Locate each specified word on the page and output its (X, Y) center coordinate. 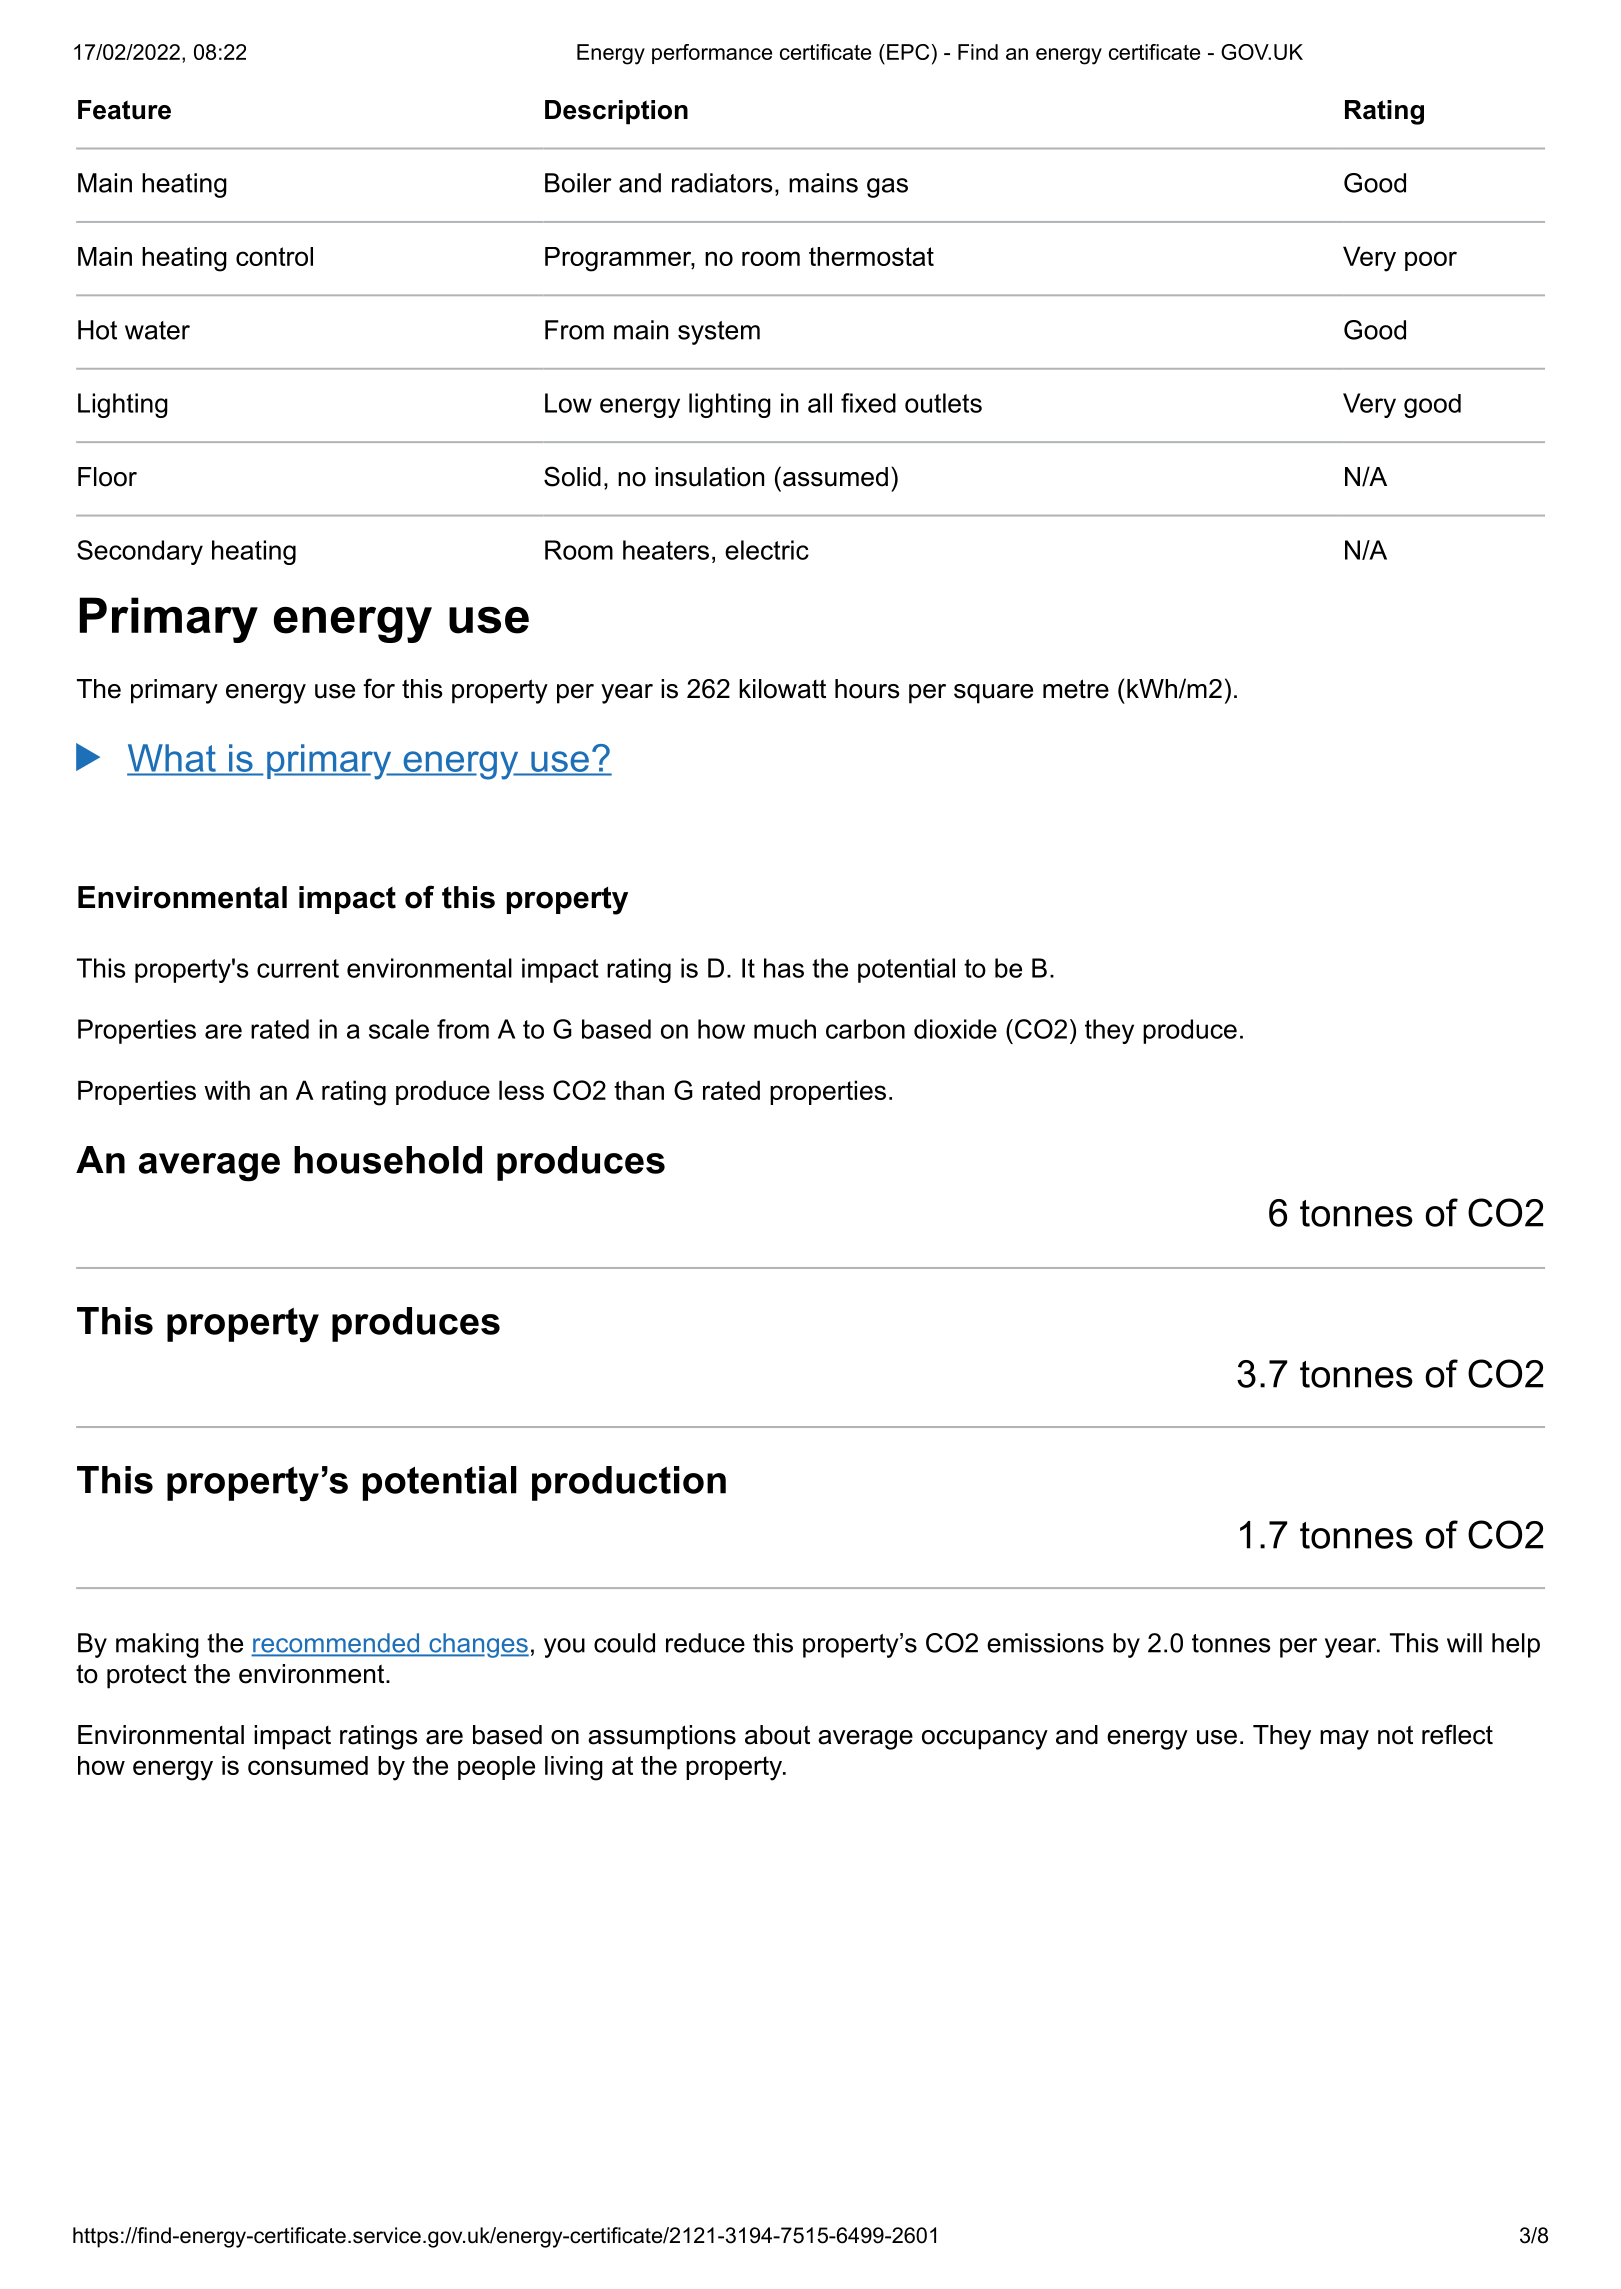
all (820, 403)
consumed (308, 1765)
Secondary (140, 552)
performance (712, 54)
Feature (124, 110)
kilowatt (782, 689)
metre (1076, 689)
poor (1431, 261)
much (785, 1029)
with (227, 1090)
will (1464, 1643)
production (629, 1483)
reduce (705, 1643)
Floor (107, 477)
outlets (943, 403)
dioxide (955, 1029)
